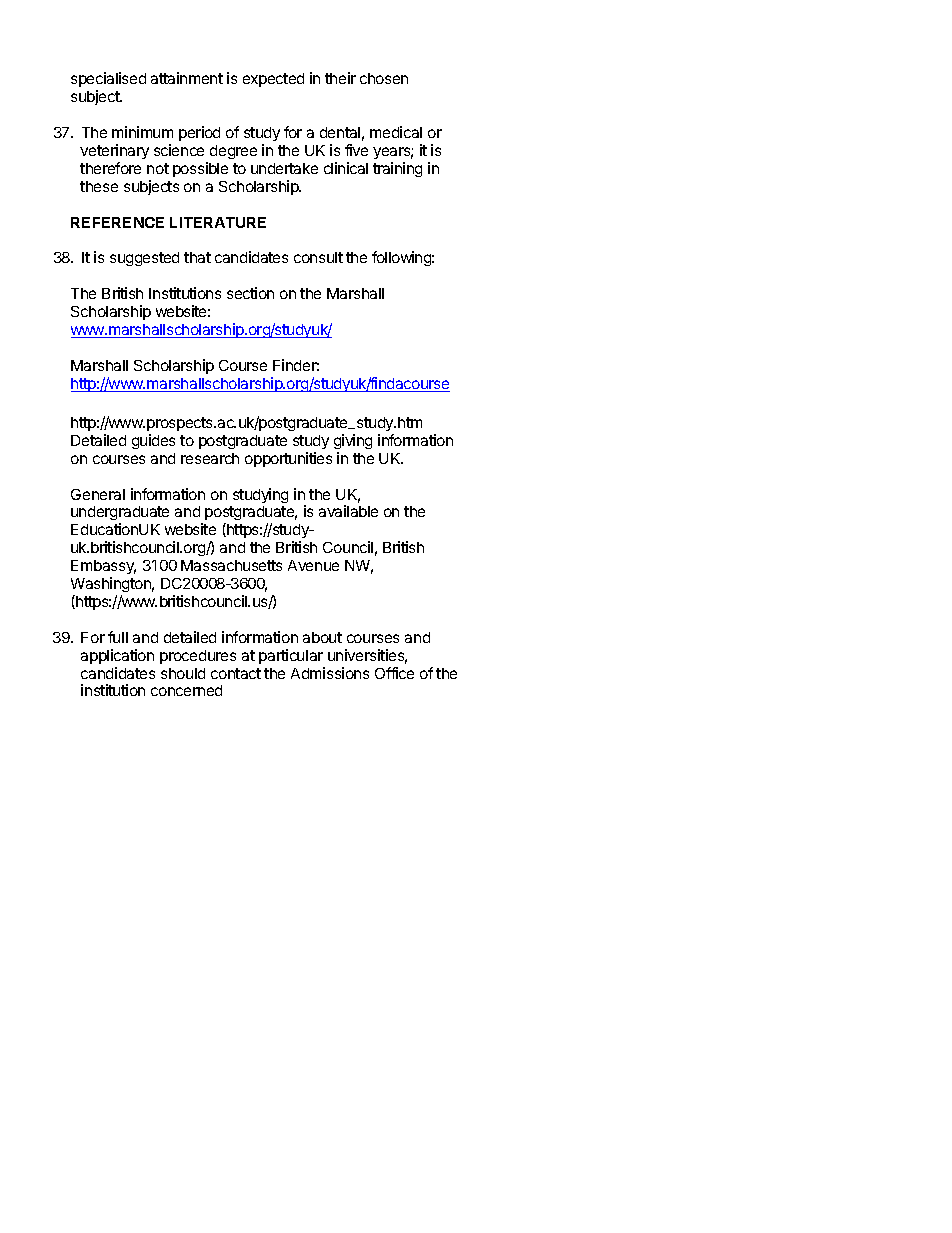  Describe the element at coordinates (210, 458) in the screenshot. I see `research` at that location.
